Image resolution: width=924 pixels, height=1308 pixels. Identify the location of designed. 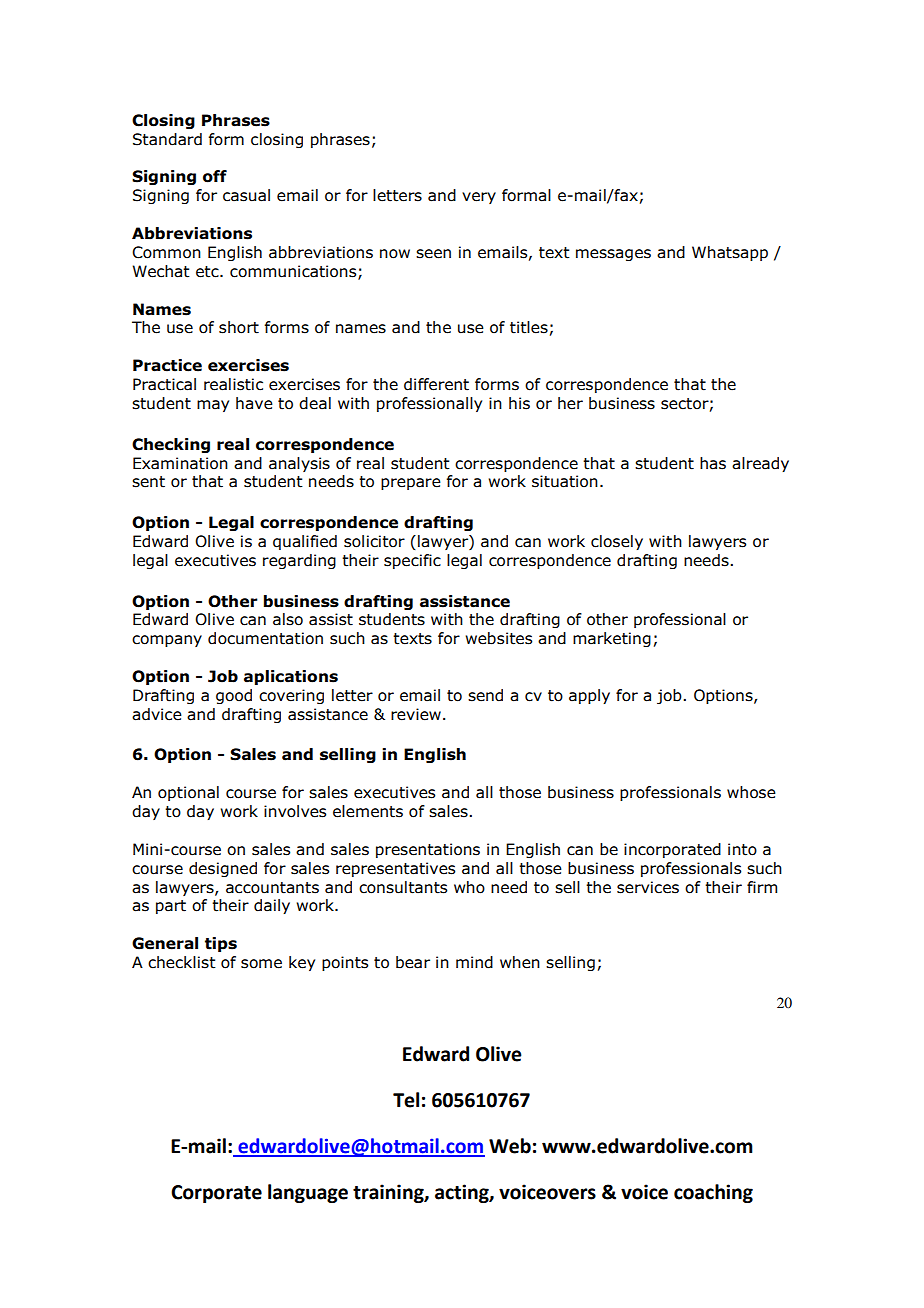
(223, 869).
